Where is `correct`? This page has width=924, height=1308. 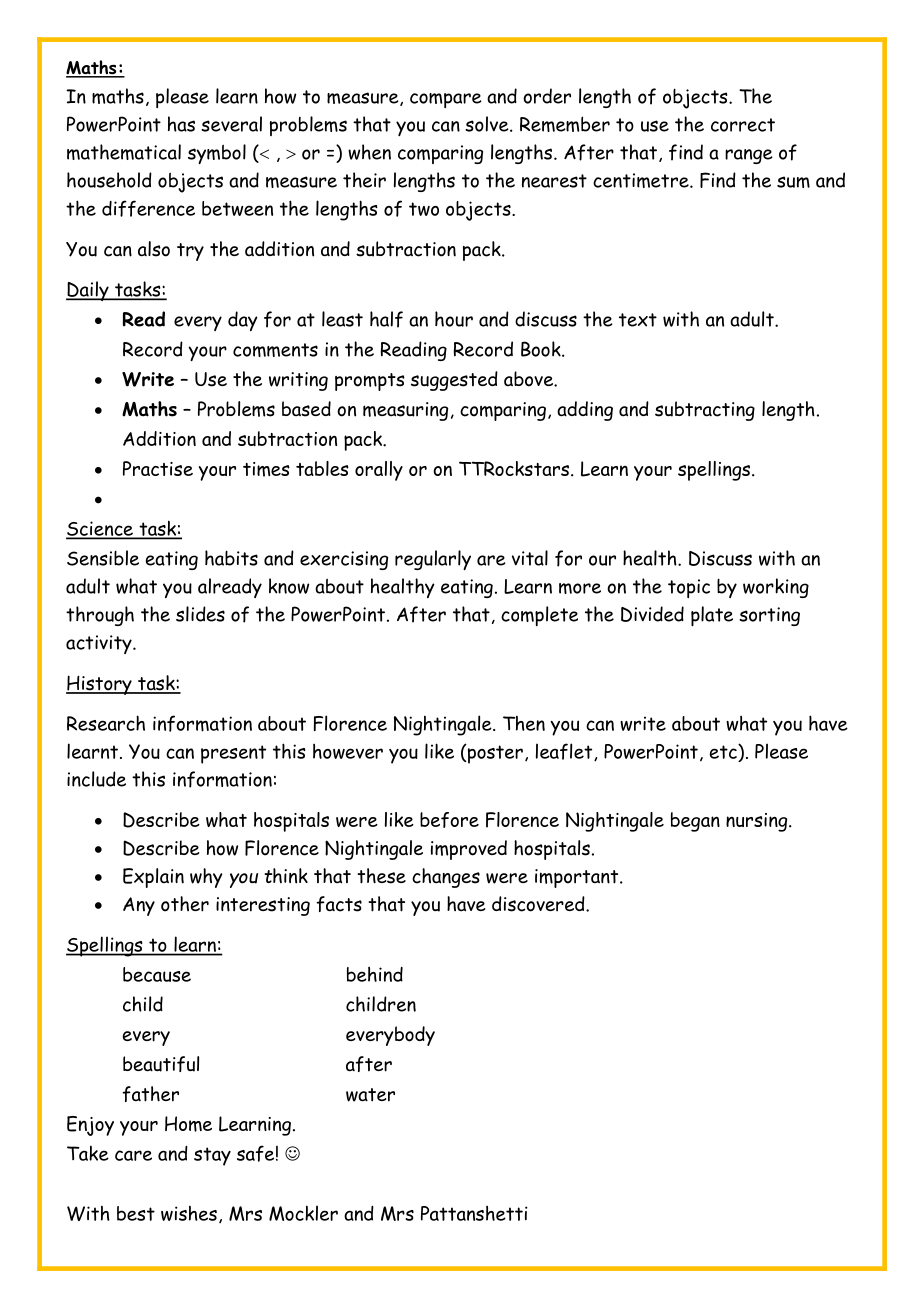
correct is located at coordinates (743, 125).
